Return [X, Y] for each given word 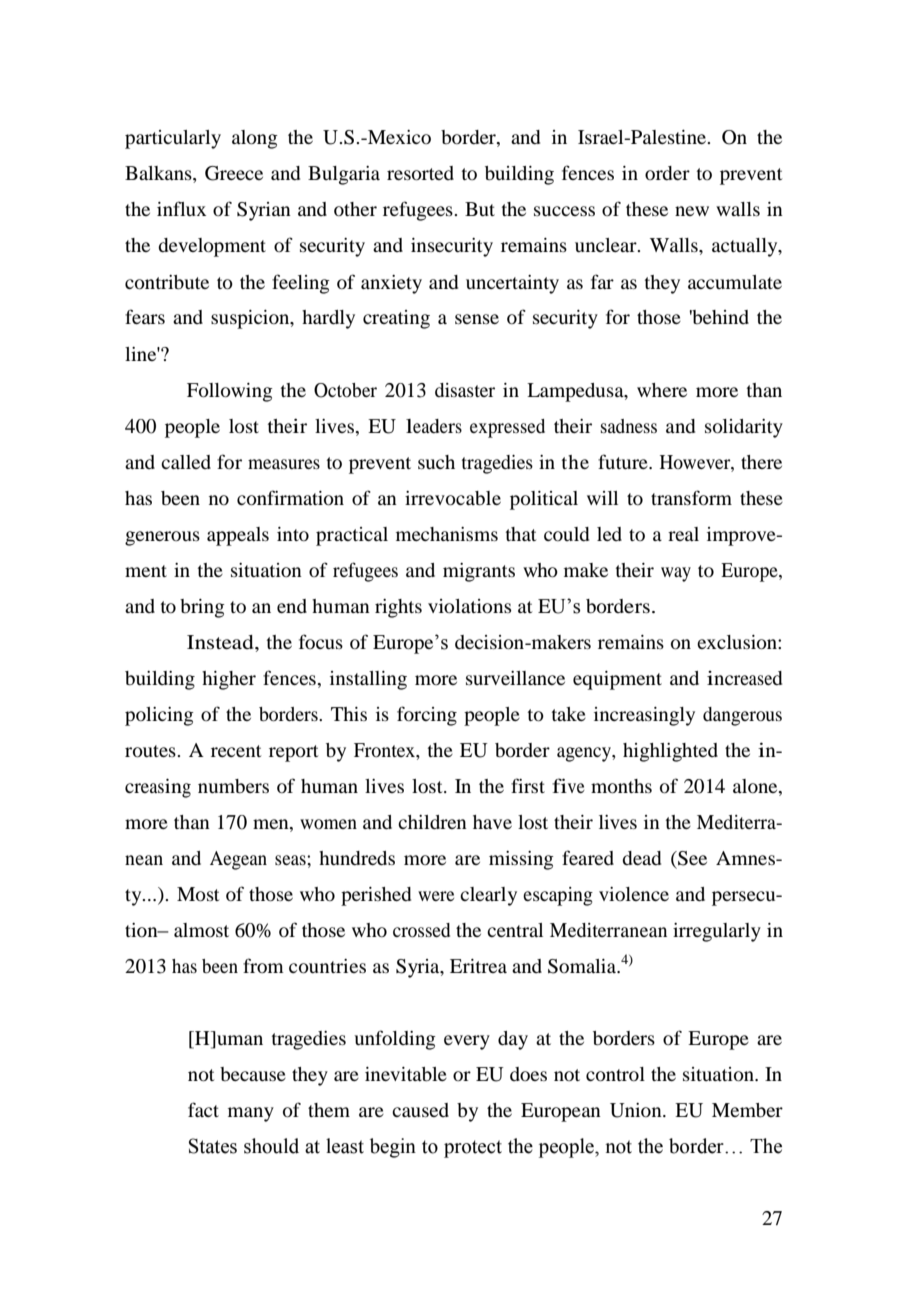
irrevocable [453, 498]
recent [236, 751]
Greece [234, 173]
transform [691, 497]
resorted [420, 173]
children [432, 822]
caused [420, 1110]
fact [203, 1109]
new [692, 211]
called [186, 462]
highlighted [670, 752]
